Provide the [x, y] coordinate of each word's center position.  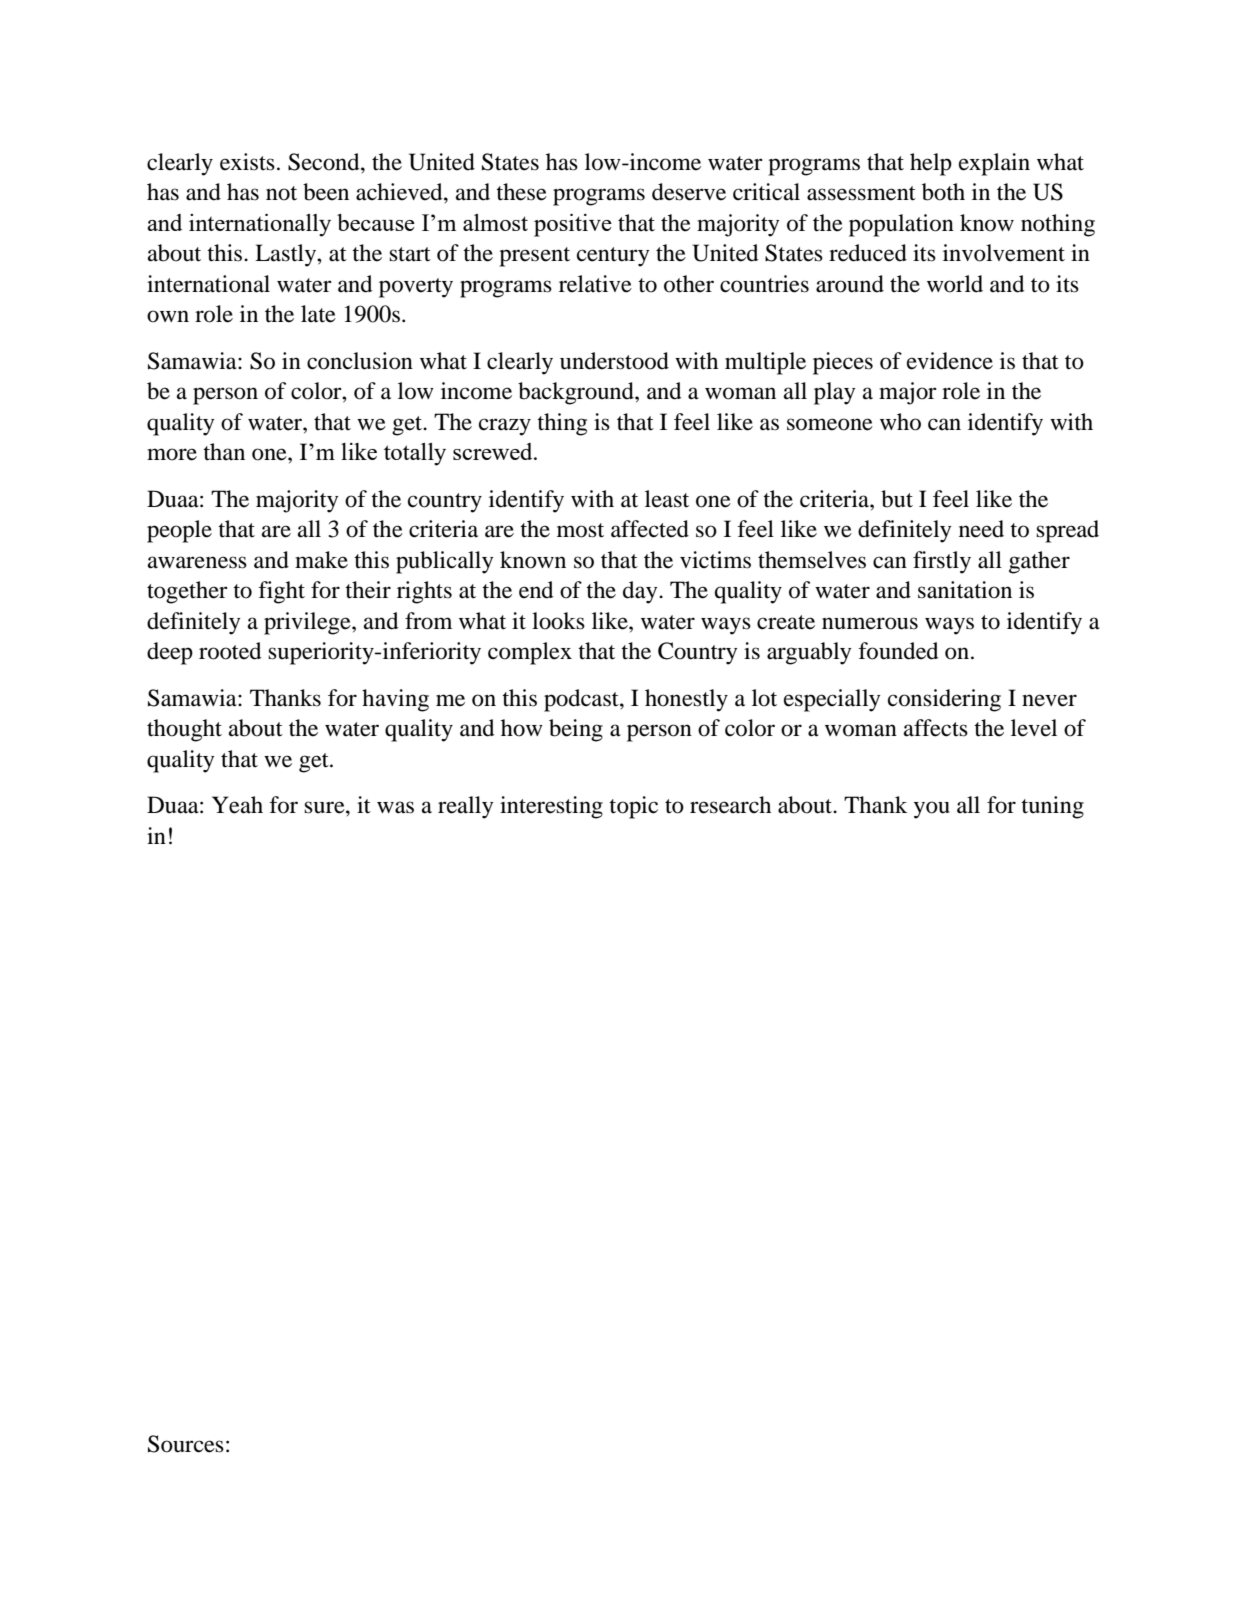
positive [573, 225]
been [326, 192]
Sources [186, 1444]
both [943, 192]
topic [633, 807]
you [932, 810]
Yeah [237, 805]
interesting [551, 807]
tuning [1052, 807]
